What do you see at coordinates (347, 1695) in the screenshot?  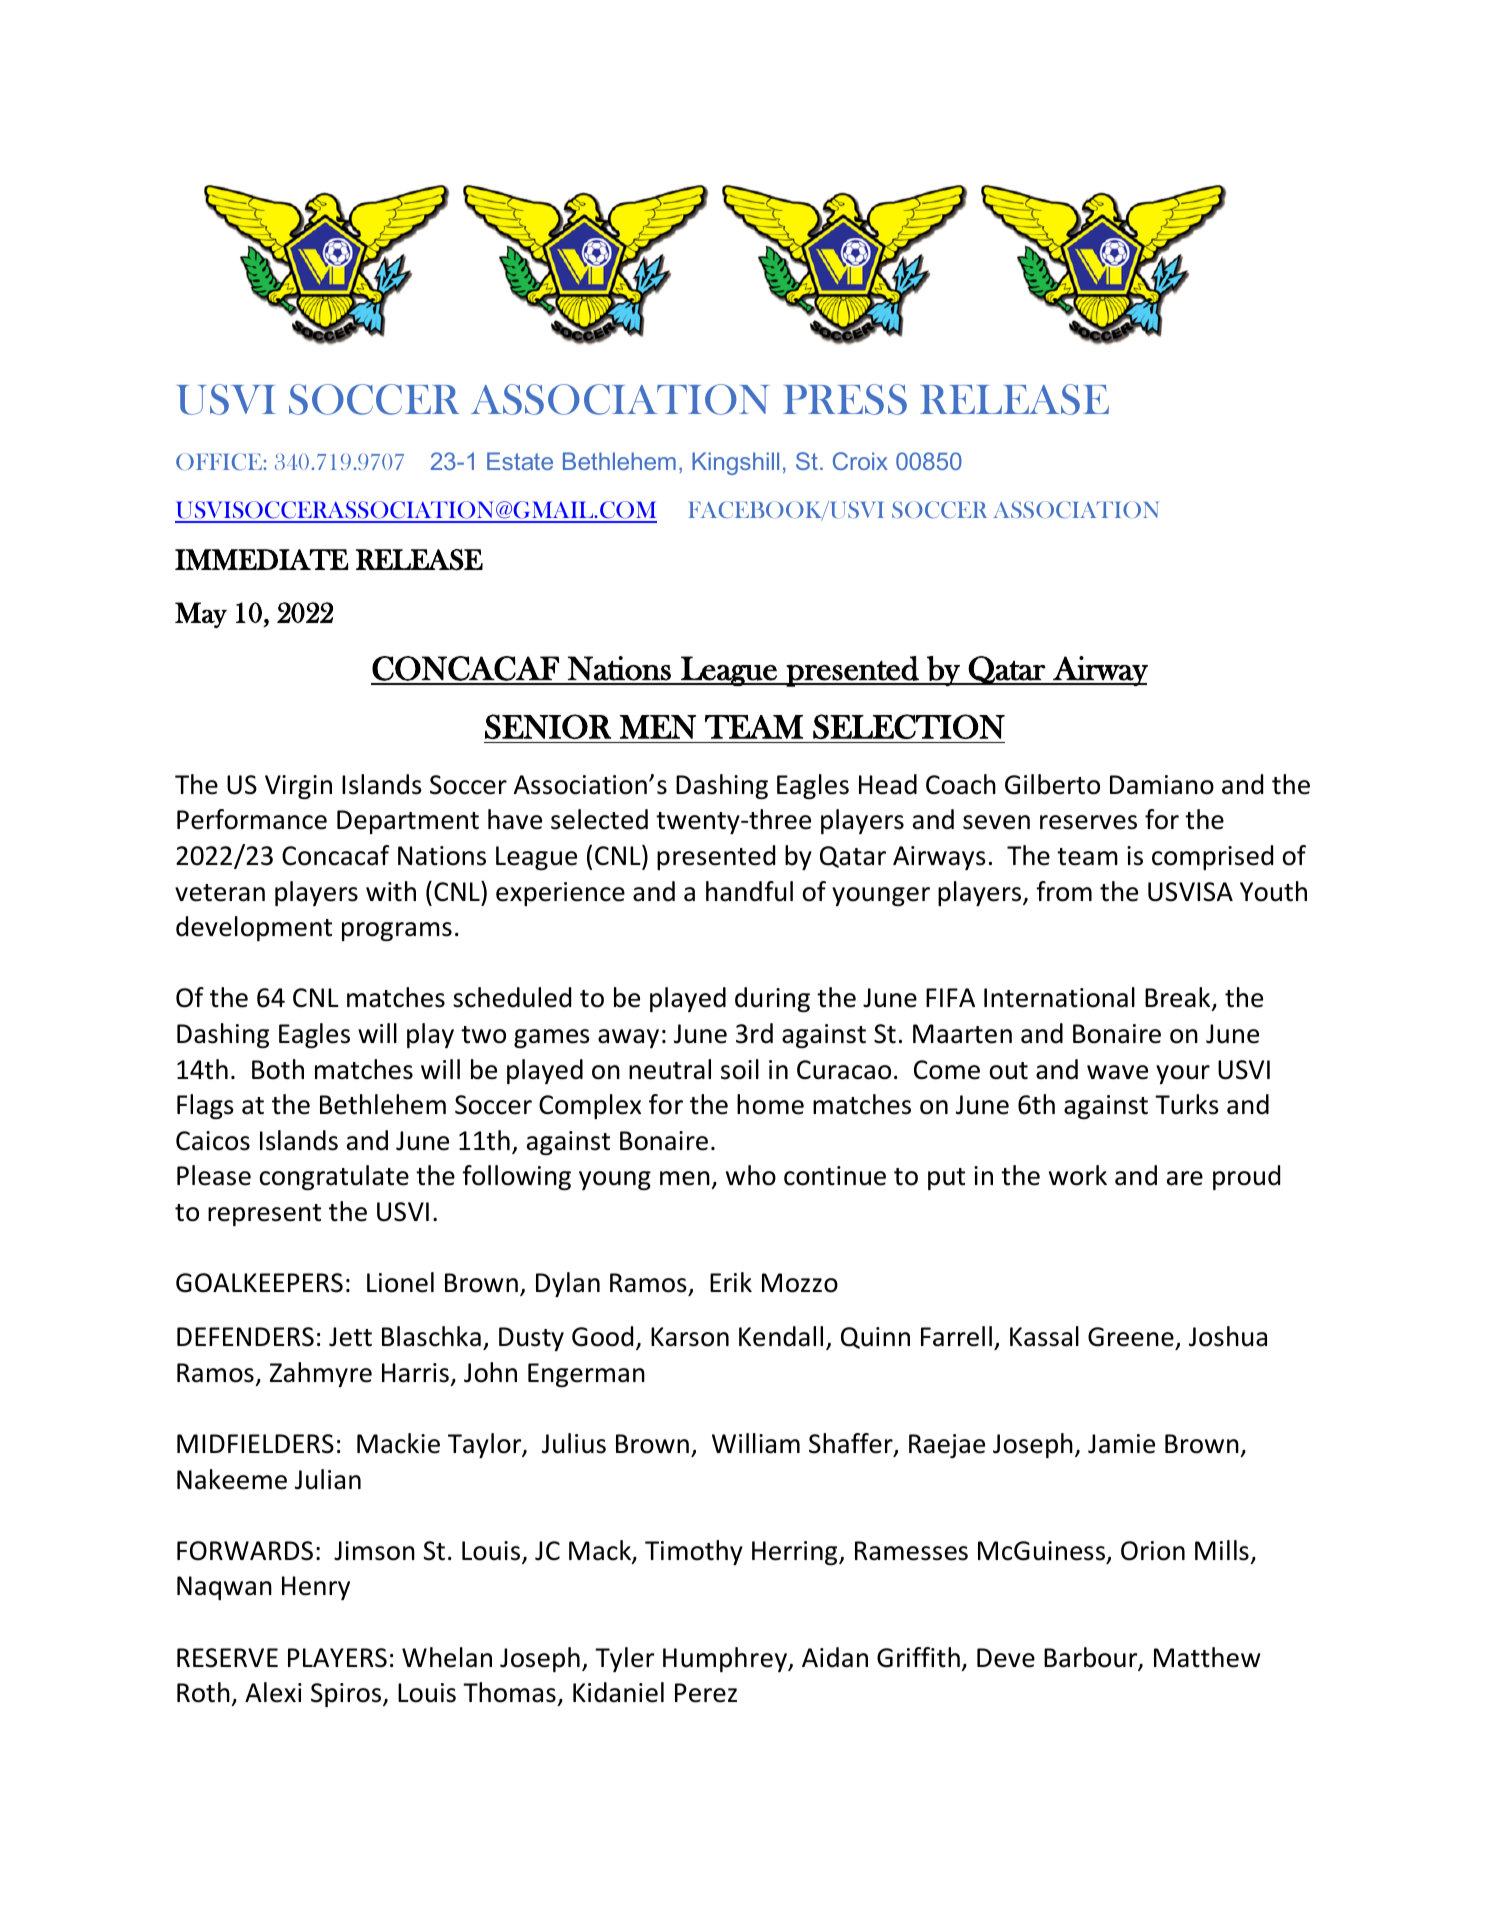 I see `Spiros` at bounding box center [347, 1695].
